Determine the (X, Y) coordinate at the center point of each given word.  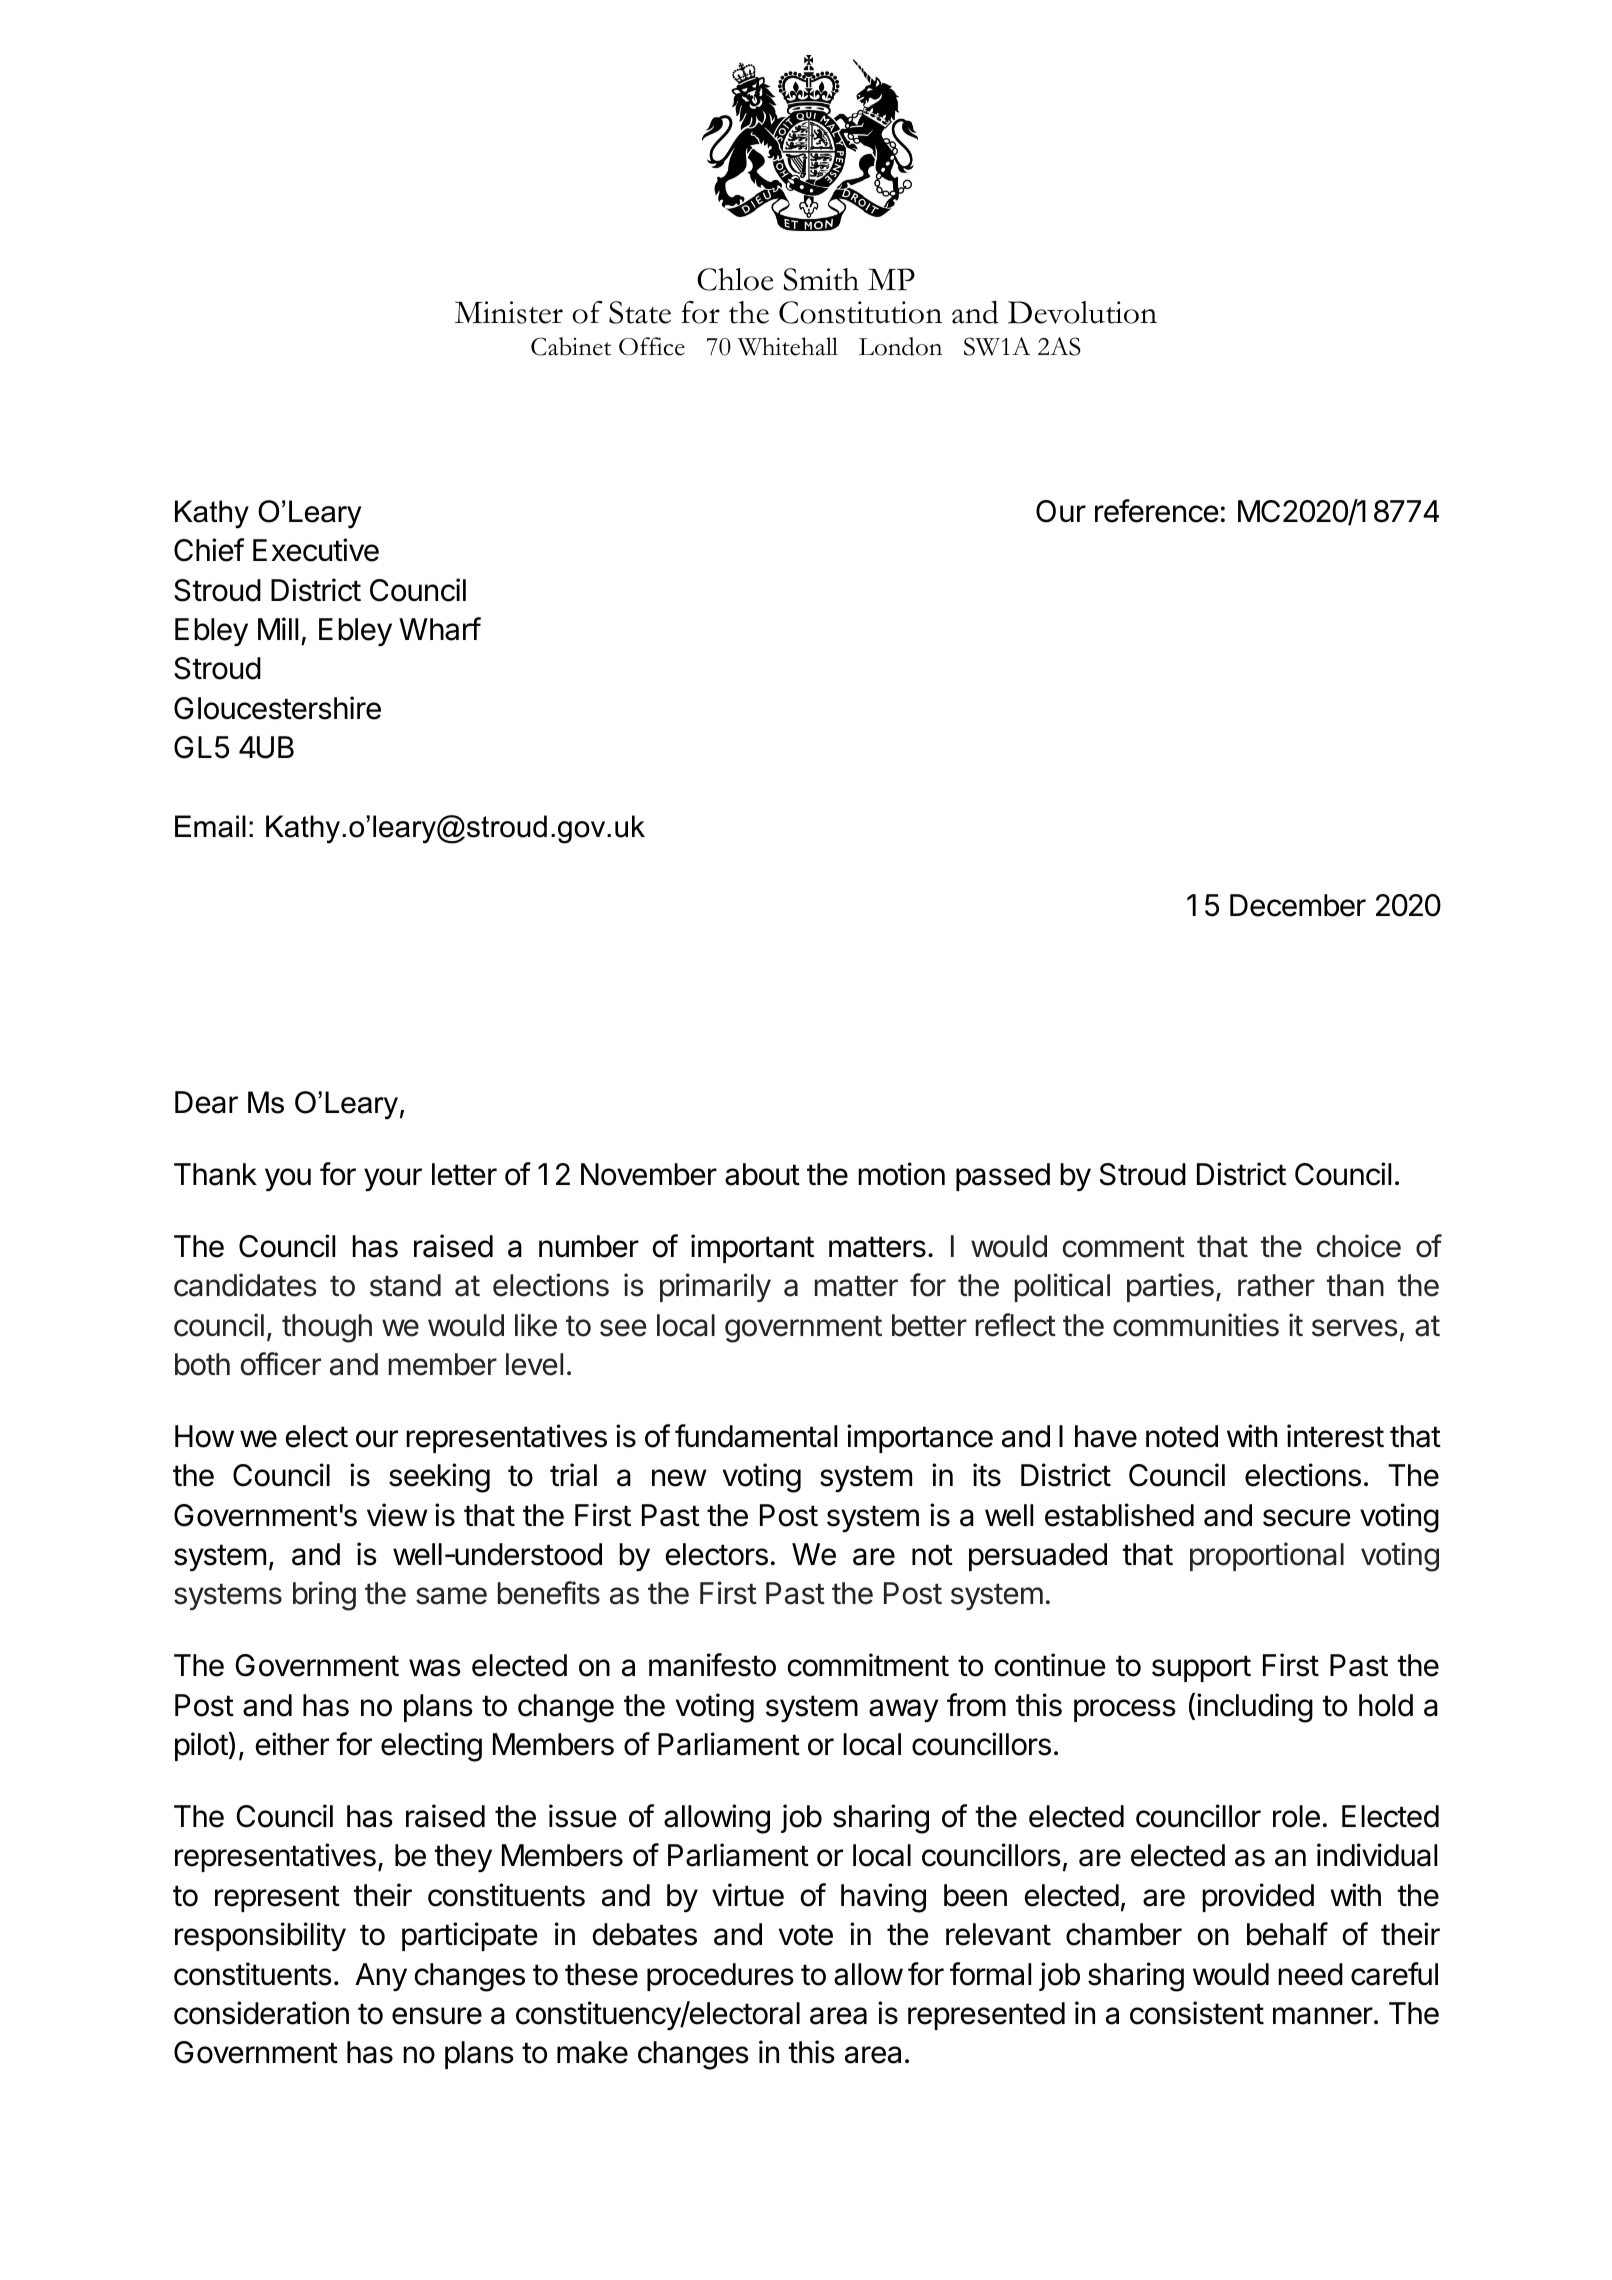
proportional (1267, 1556)
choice (1359, 1246)
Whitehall (788, 346)
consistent (1197, 2013)
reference (1157, 511)
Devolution (1082, 312)
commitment (868, 1665)
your (393, 1179)
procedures (720, 1977)
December (1298, 905)
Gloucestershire (277, 708)
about (762, 1174)
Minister (509, 312)
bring (324, 1596)
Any (381, 1977)
